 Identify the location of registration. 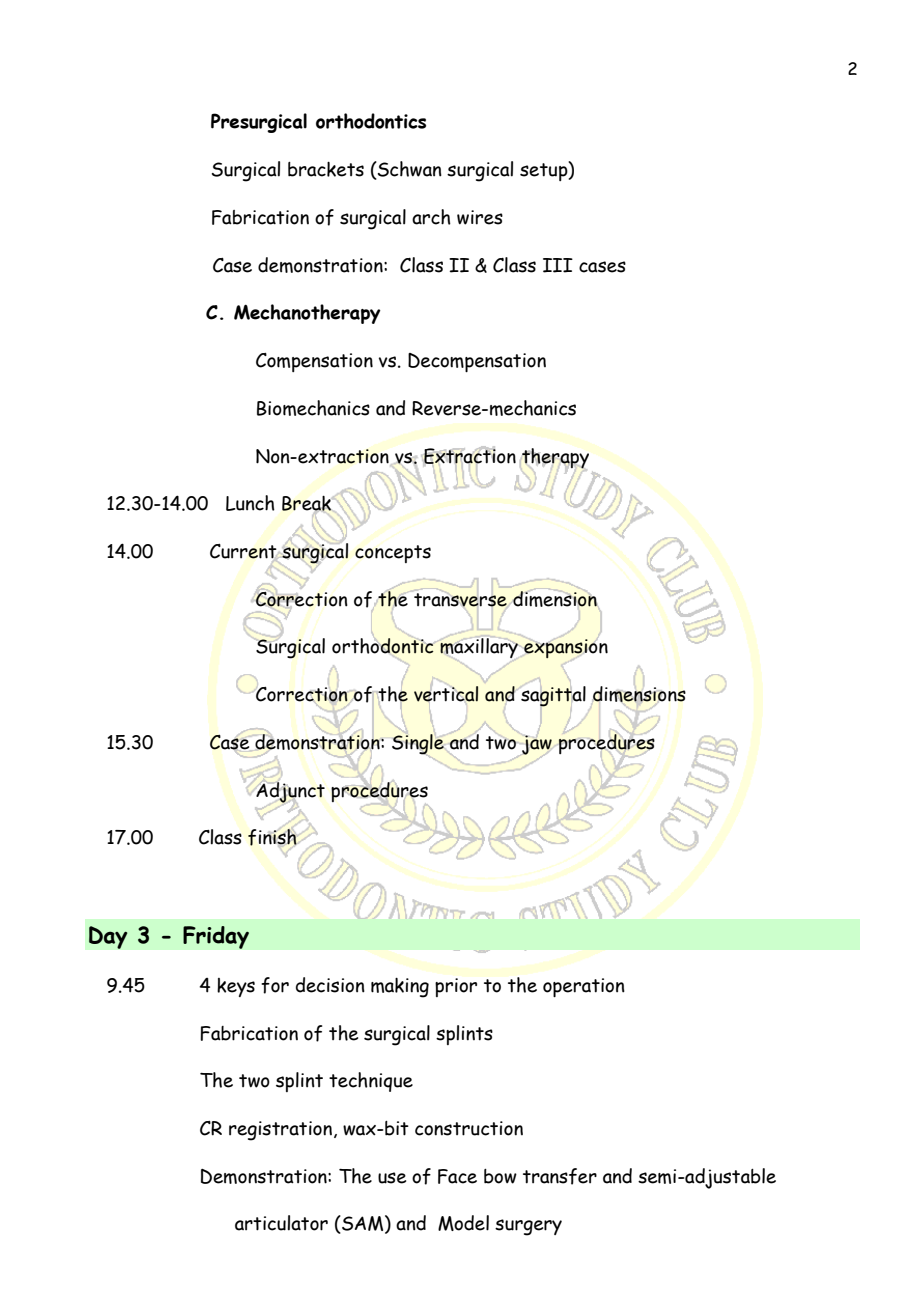
(280, 1131).
